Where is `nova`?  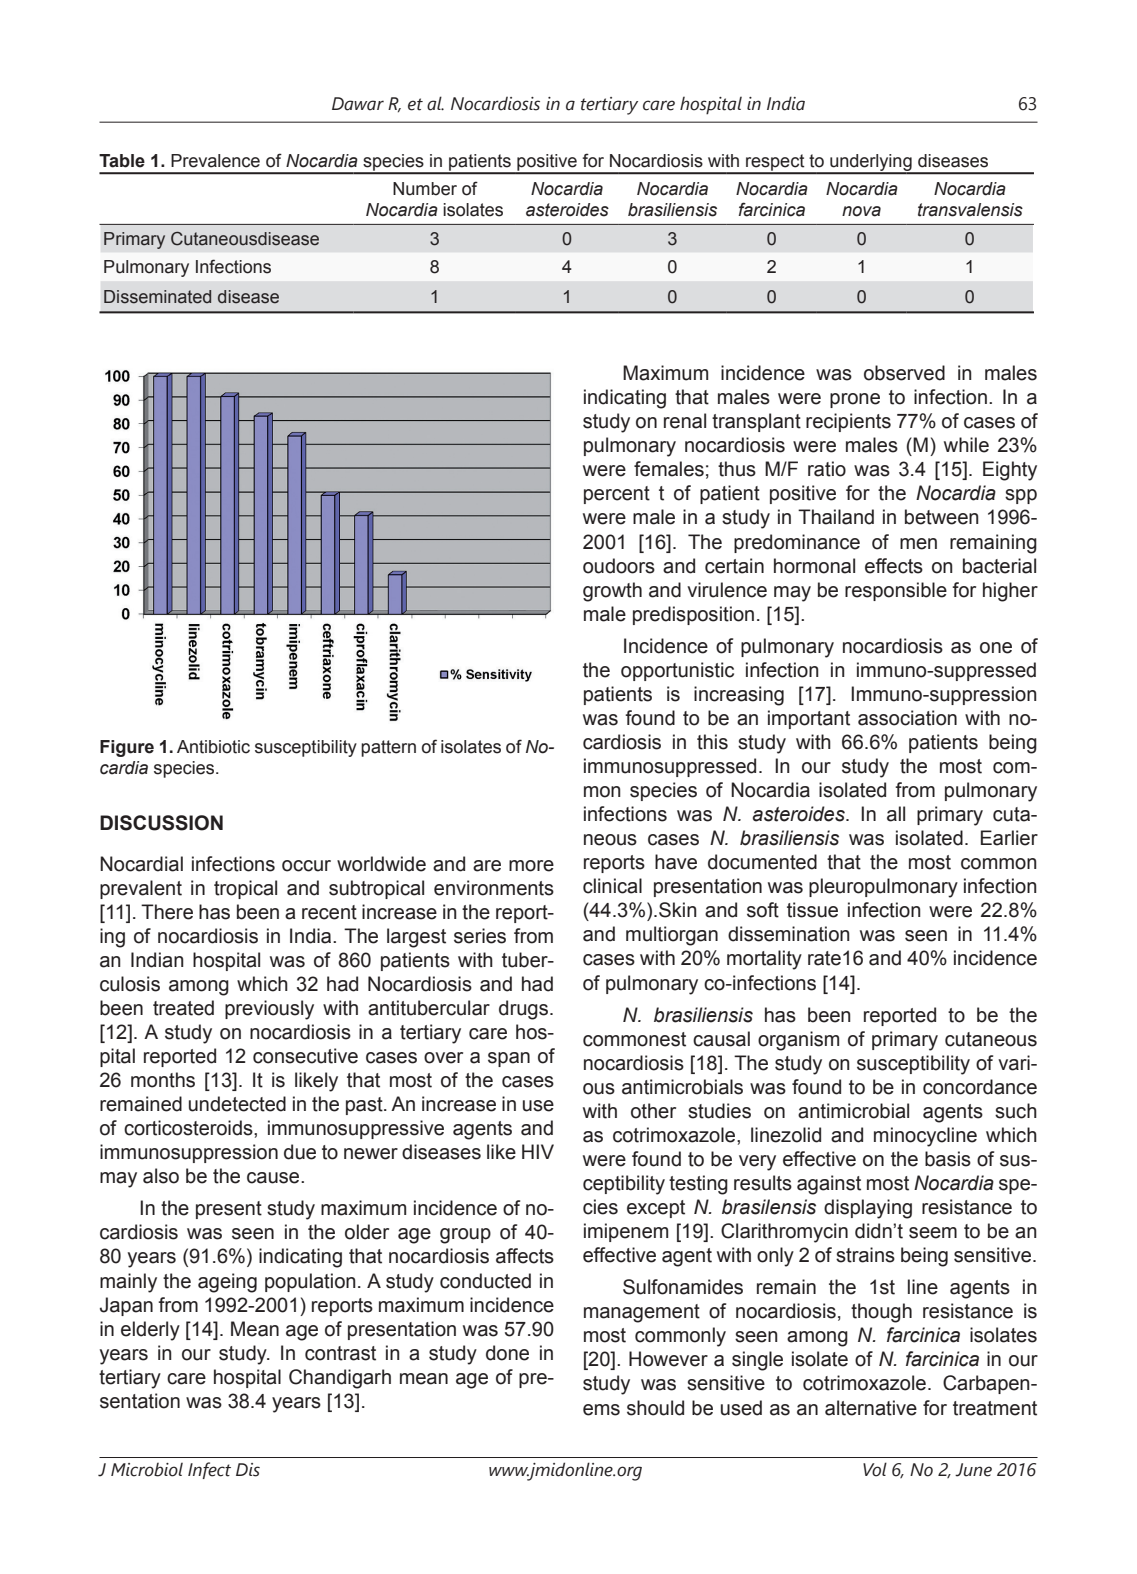 nova is located at coordinates (861, 211).
